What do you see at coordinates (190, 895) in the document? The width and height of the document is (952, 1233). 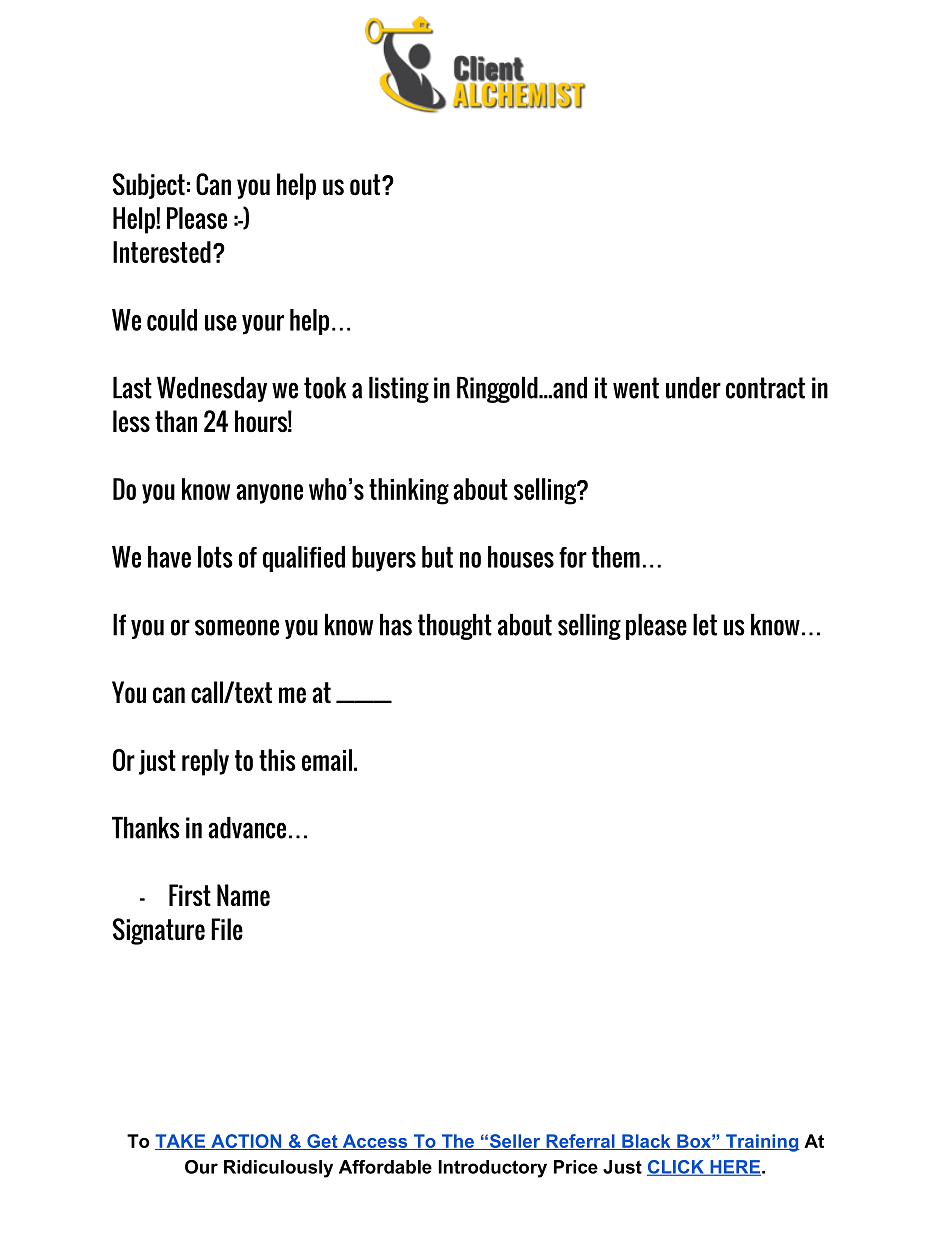 I see `First` at bounding box center [190, 895].
